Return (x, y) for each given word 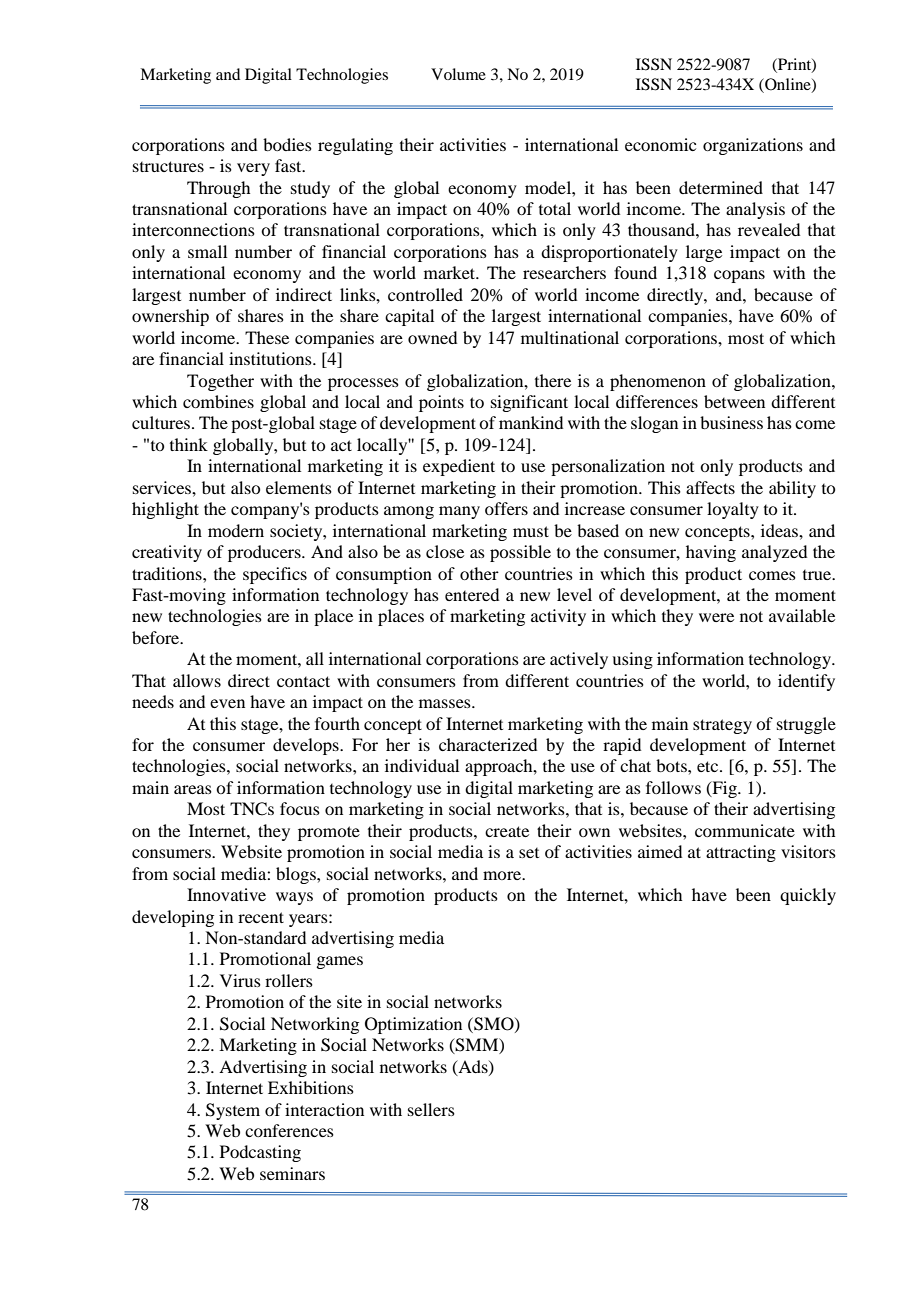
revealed (769, 229)
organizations (753, 146)
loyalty (733, 510)
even (227, 703)
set (529, 853)
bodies (287, 144)
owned (432, 337)
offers (506, 508)
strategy (722, 726)
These (267, 337)
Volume (458, 74)
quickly (808, 896)
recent (261, 917)
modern (236, 530)
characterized (488, 744)
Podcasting (260, 1153)
